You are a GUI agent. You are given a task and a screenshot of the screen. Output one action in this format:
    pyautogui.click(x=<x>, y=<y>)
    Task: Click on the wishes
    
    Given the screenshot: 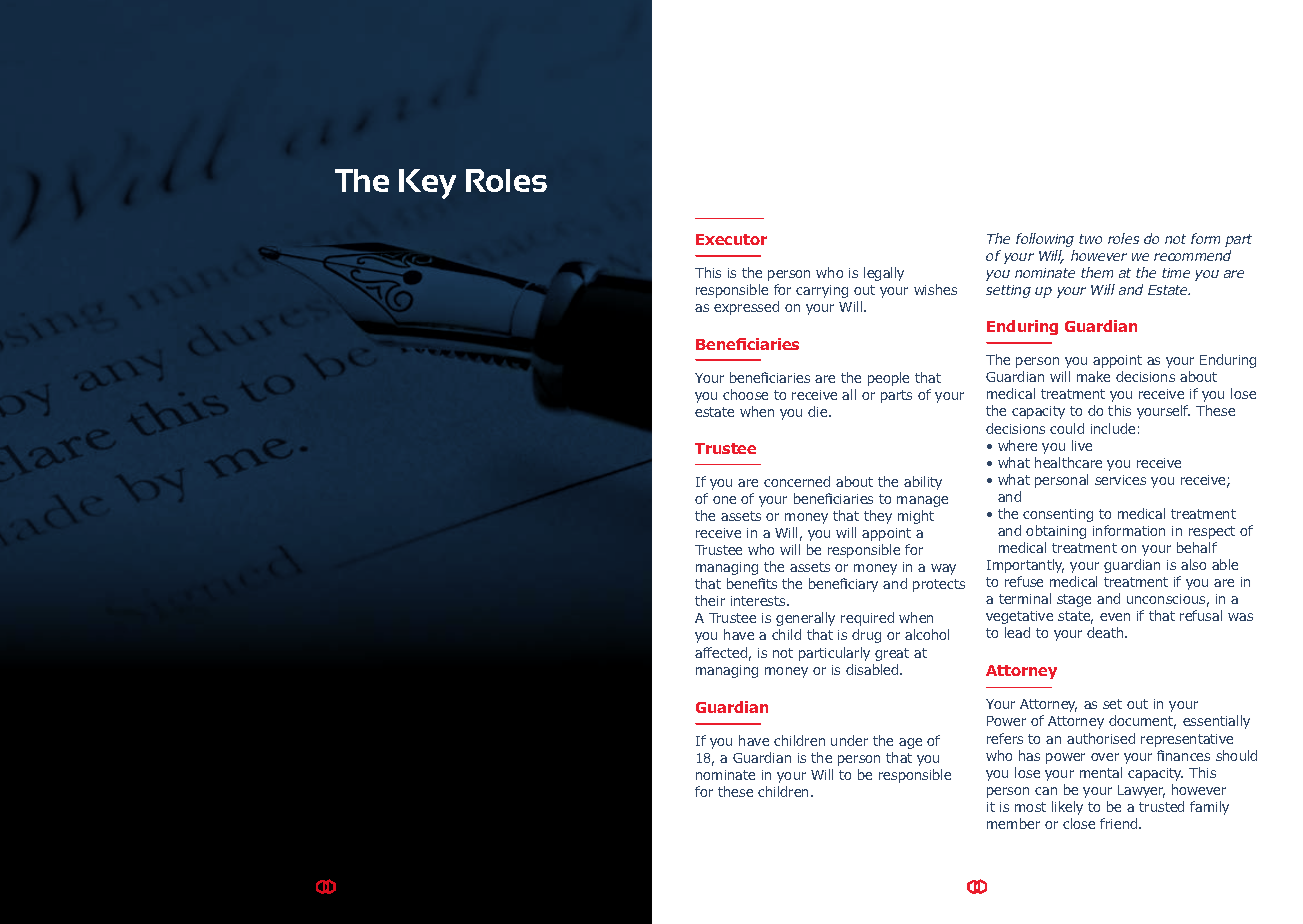 What is the action you would take?
    pyautogui.click(x=935, y=289)
